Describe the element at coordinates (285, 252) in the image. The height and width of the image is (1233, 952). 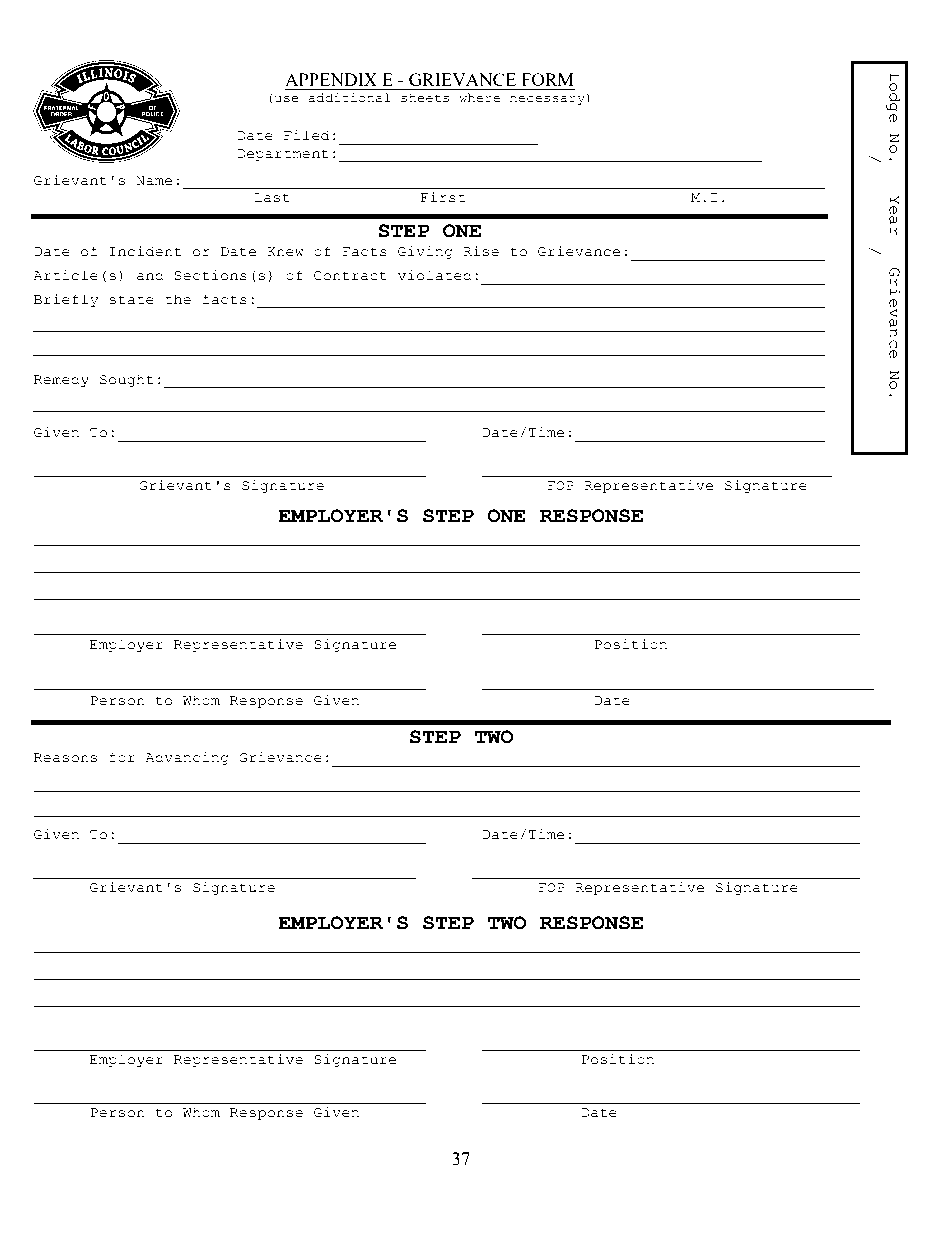
I see `Knew` at that location.
